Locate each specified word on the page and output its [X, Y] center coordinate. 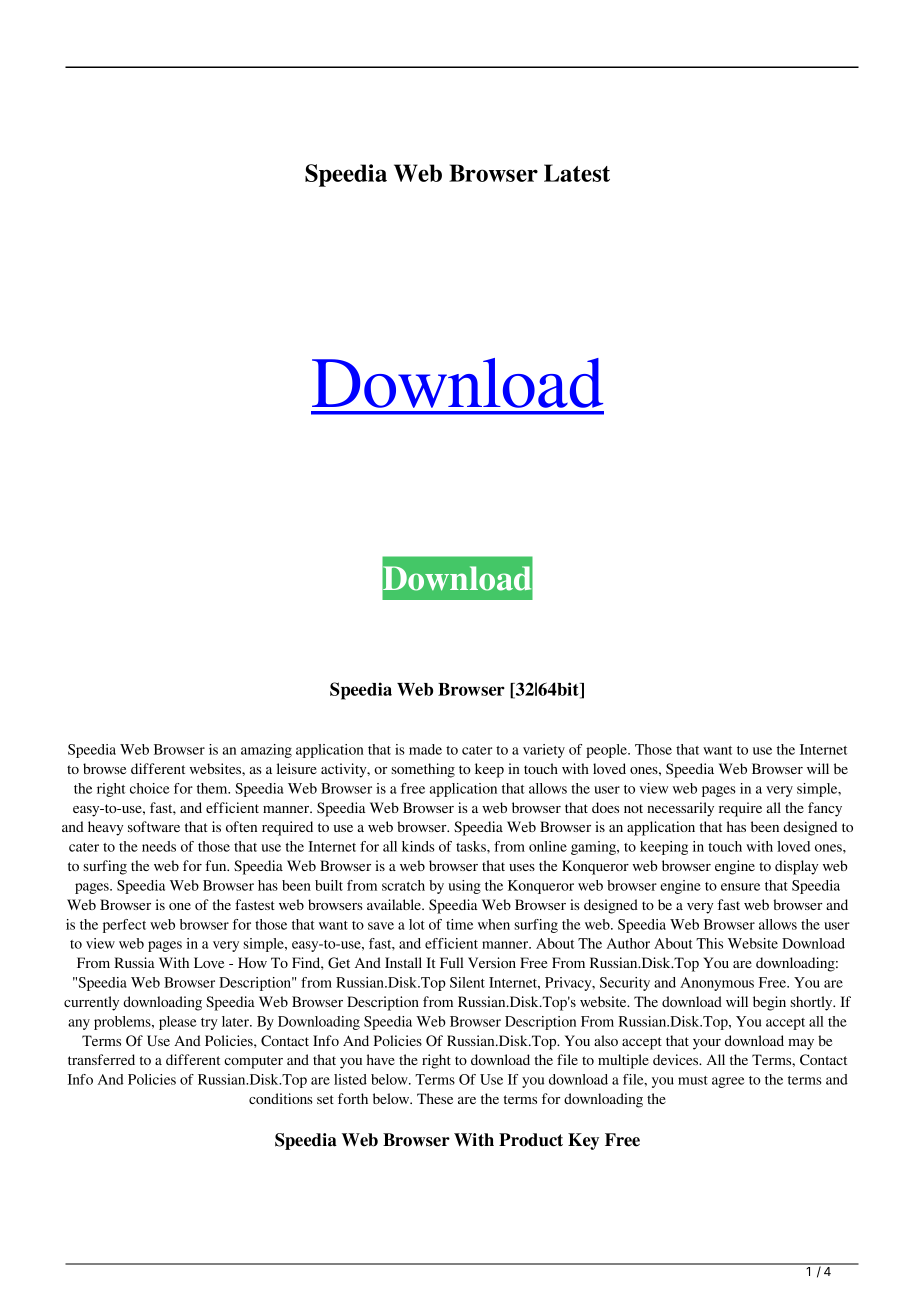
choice [150, 788]
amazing [266, 751]
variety [544, 751]
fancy [825, 809]
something [423, 770]
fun [217, 865]
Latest [577, 173]
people [607, 751]
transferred [101, 1059]
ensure [740, 887]
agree [728, 1082]
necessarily [680, 809]
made [425, 749]
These [435, 1098]
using [464, 887]
